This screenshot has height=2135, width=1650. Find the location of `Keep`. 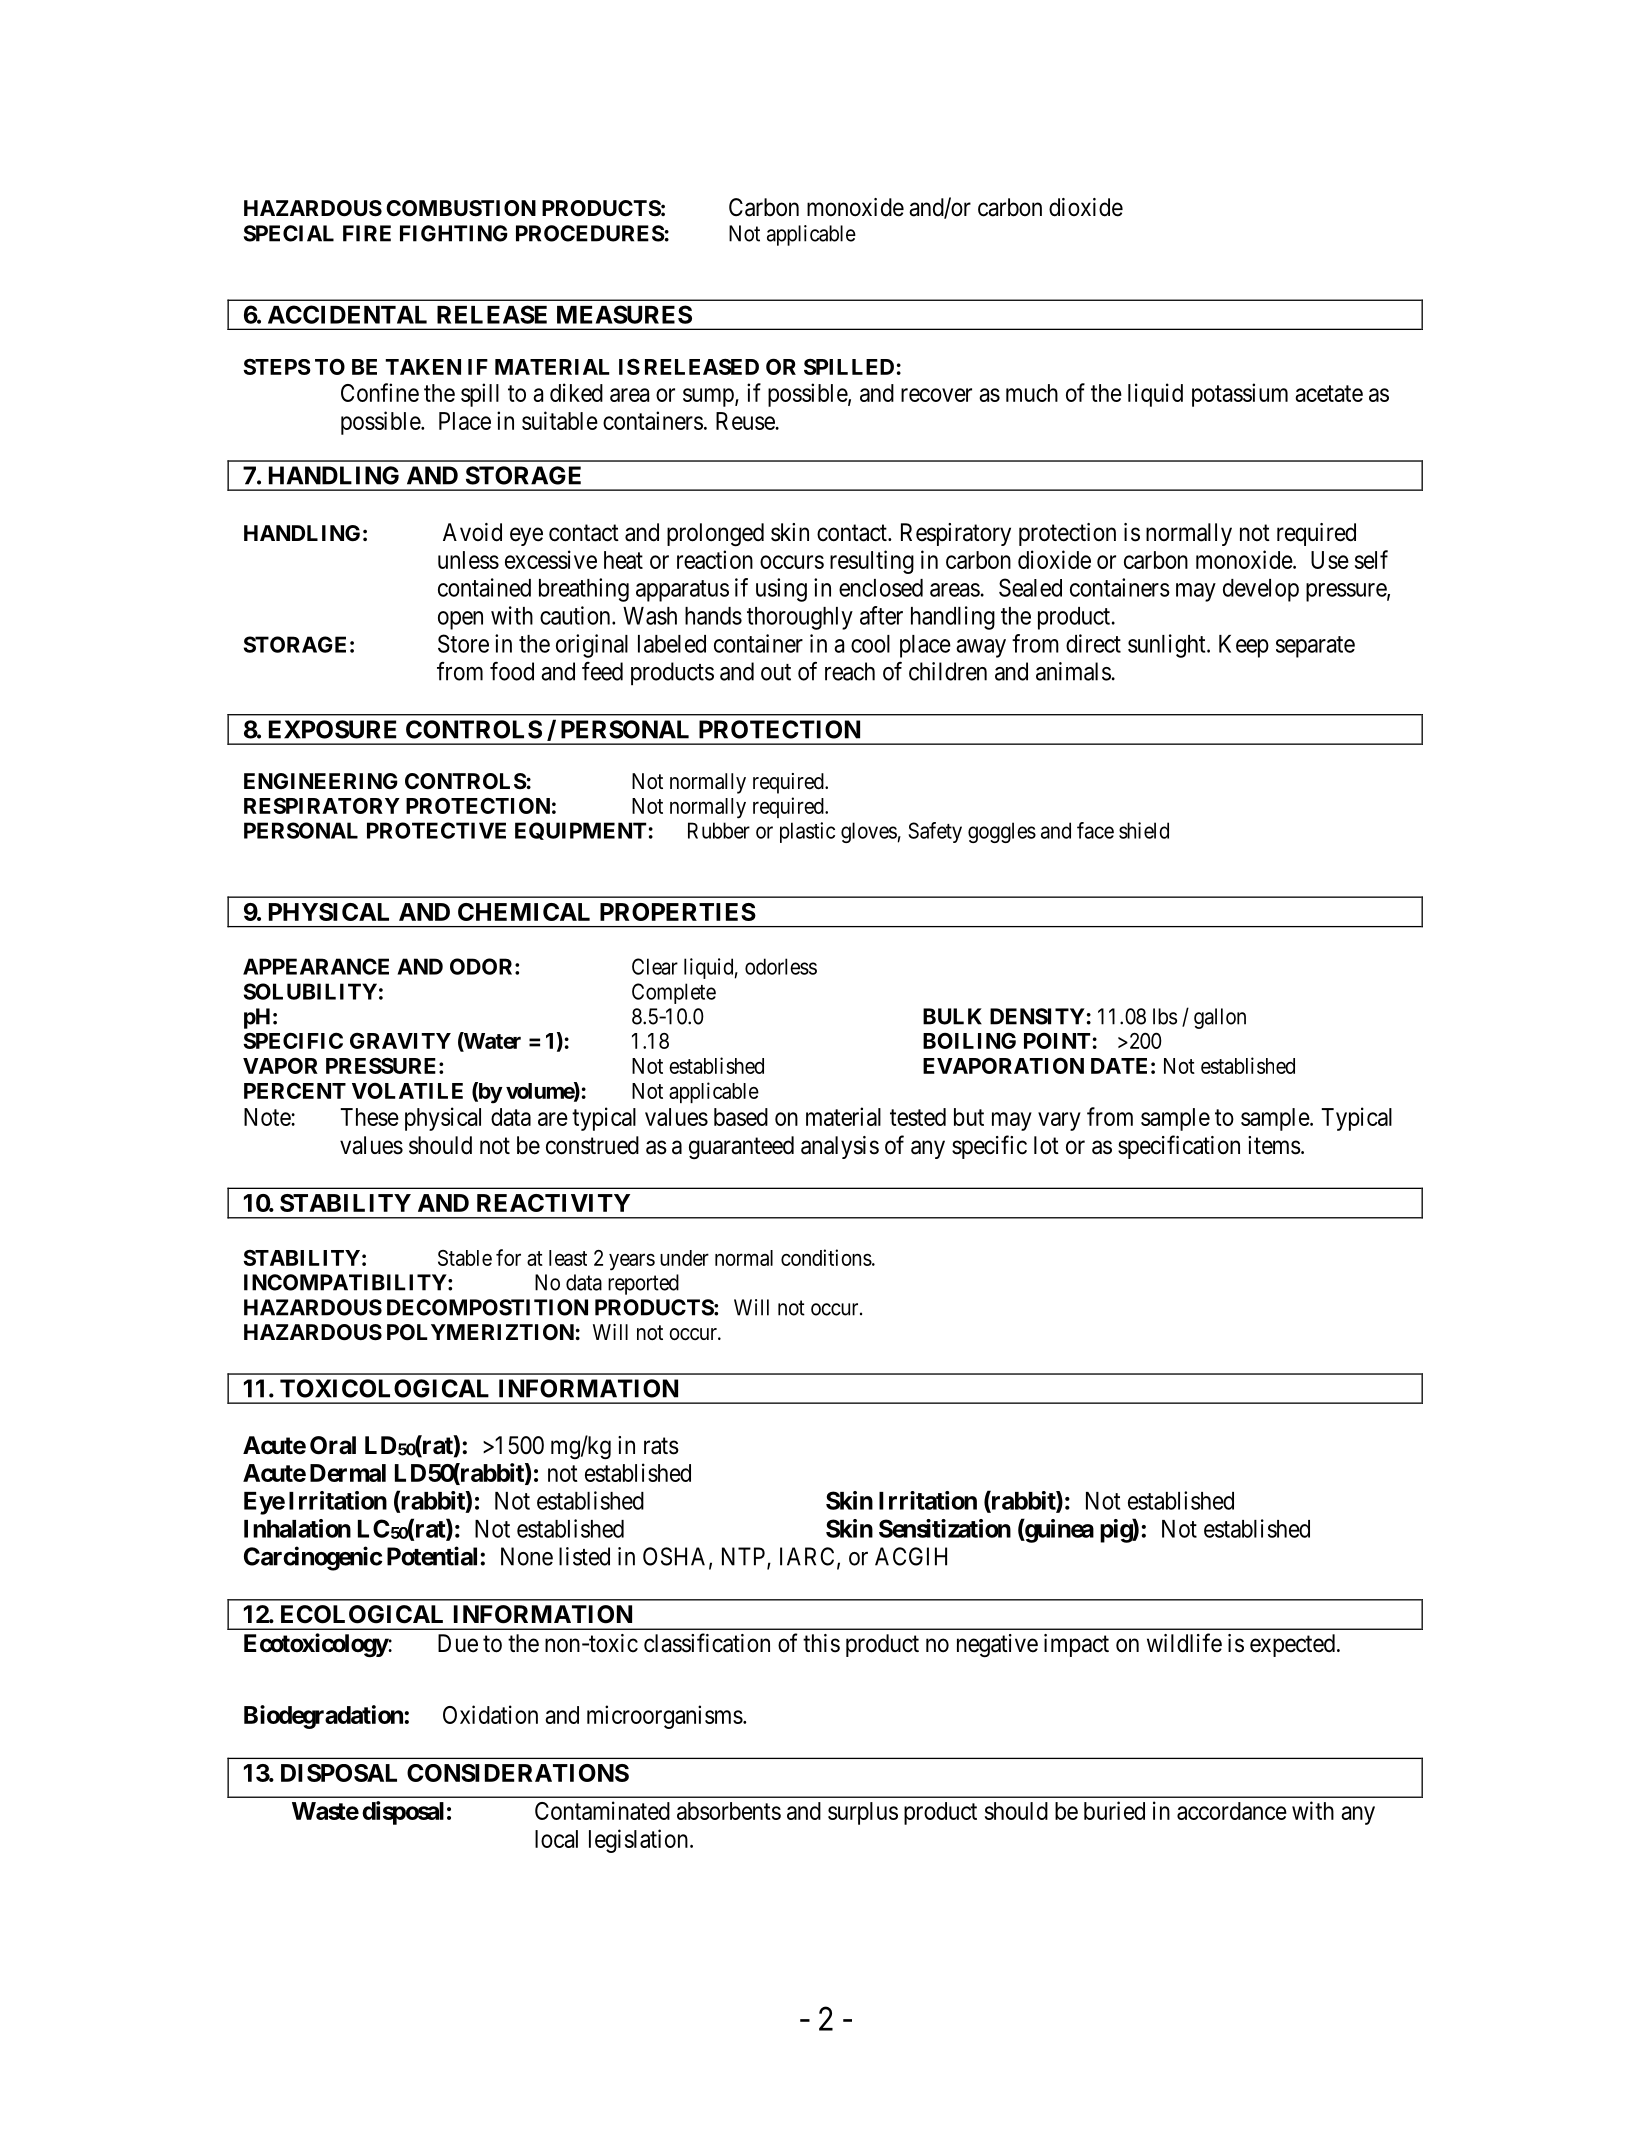

Keep is located at coordinates (1244, 646).
